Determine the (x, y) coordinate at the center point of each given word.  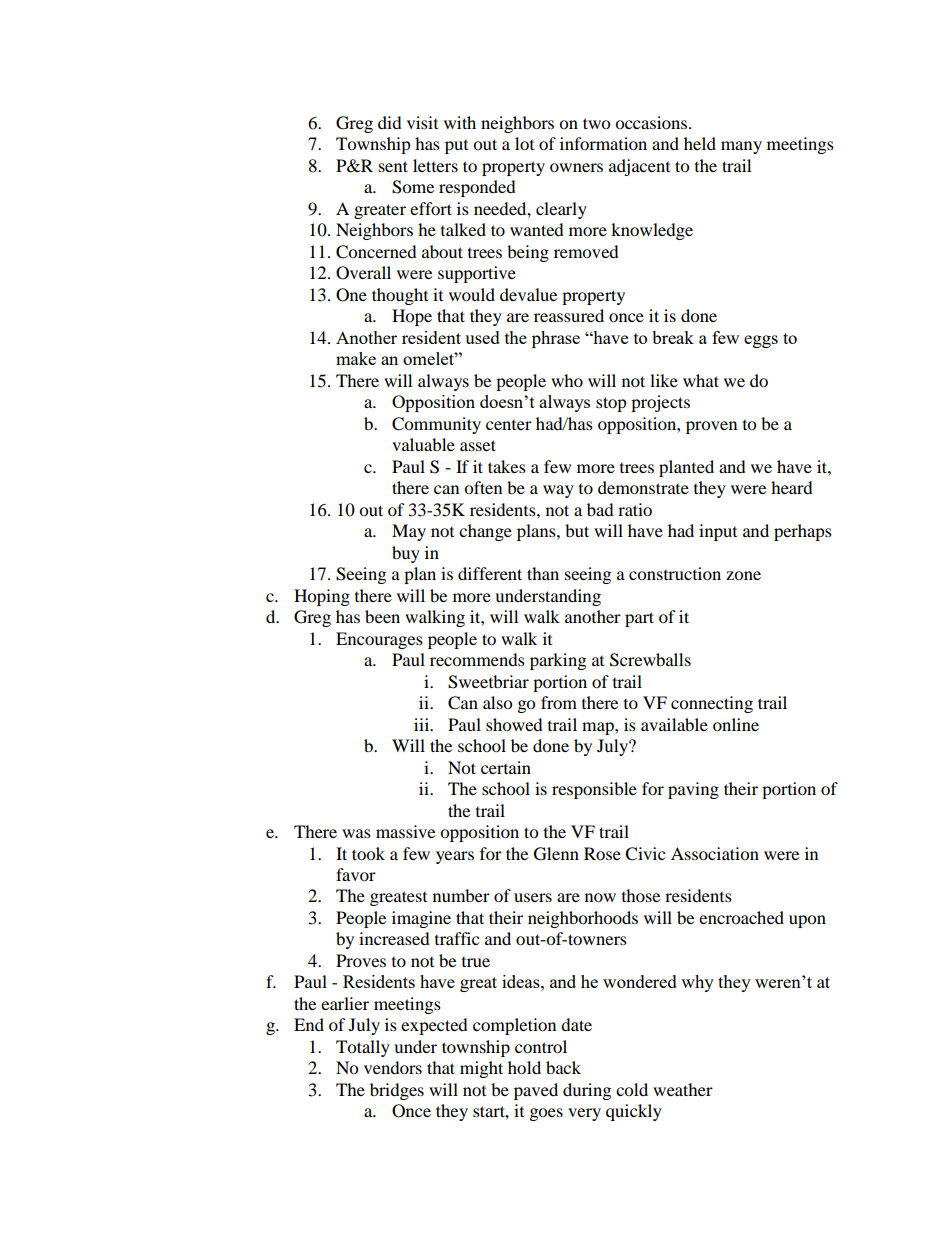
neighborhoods (583, 919)
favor (356, 874)
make (356, 358)
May (409, 532)
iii (423, 724)
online (736, 724)
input (718, 532)
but (577, 530)
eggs (761, 341)
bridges (397, 1091)
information (603, 143)
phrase (556, 339)
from (559, 702)
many (741, 147)
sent (393, 166)
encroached (741, 917)
